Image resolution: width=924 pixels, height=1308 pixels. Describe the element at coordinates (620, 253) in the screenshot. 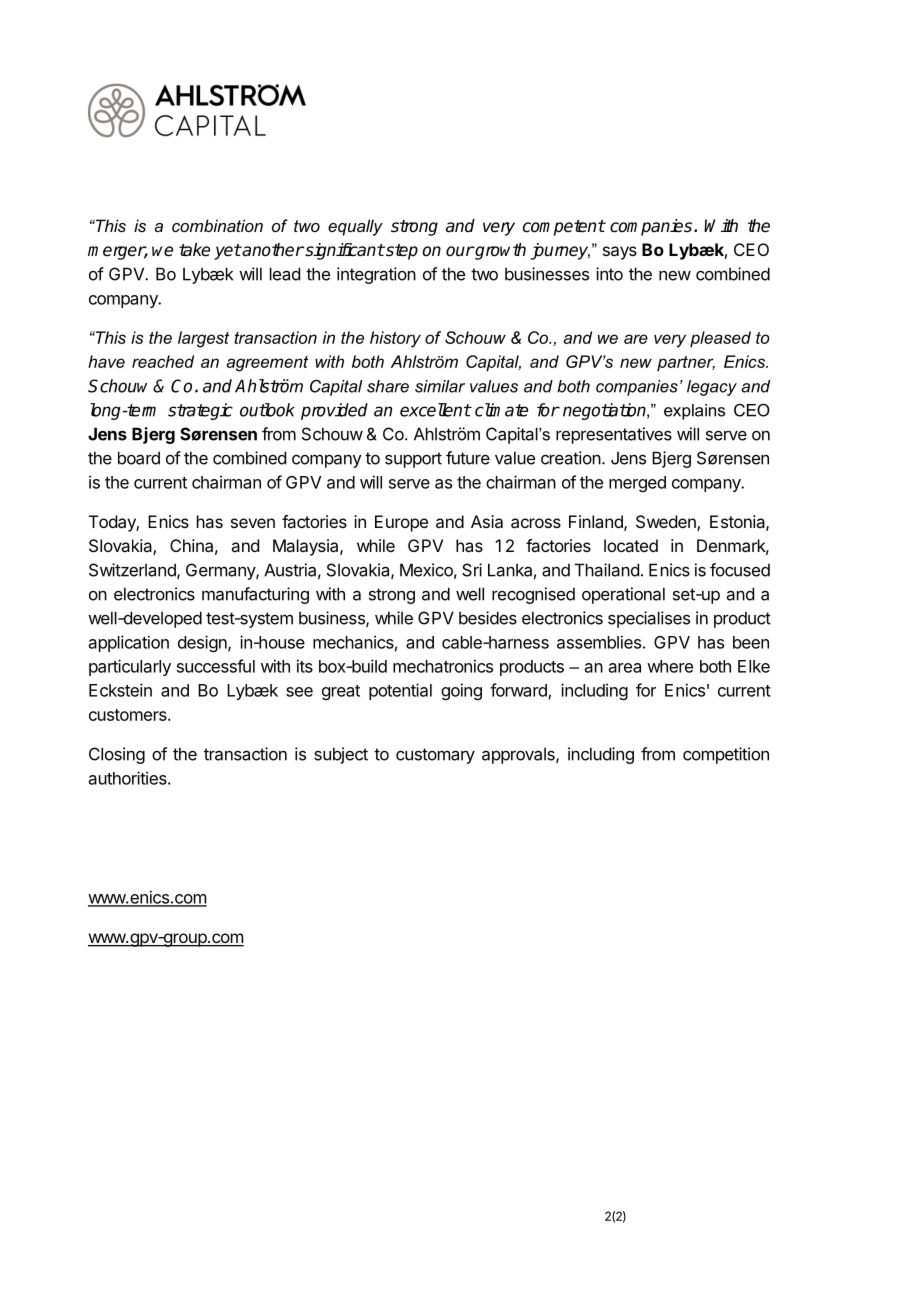

I see `says` at that location.
